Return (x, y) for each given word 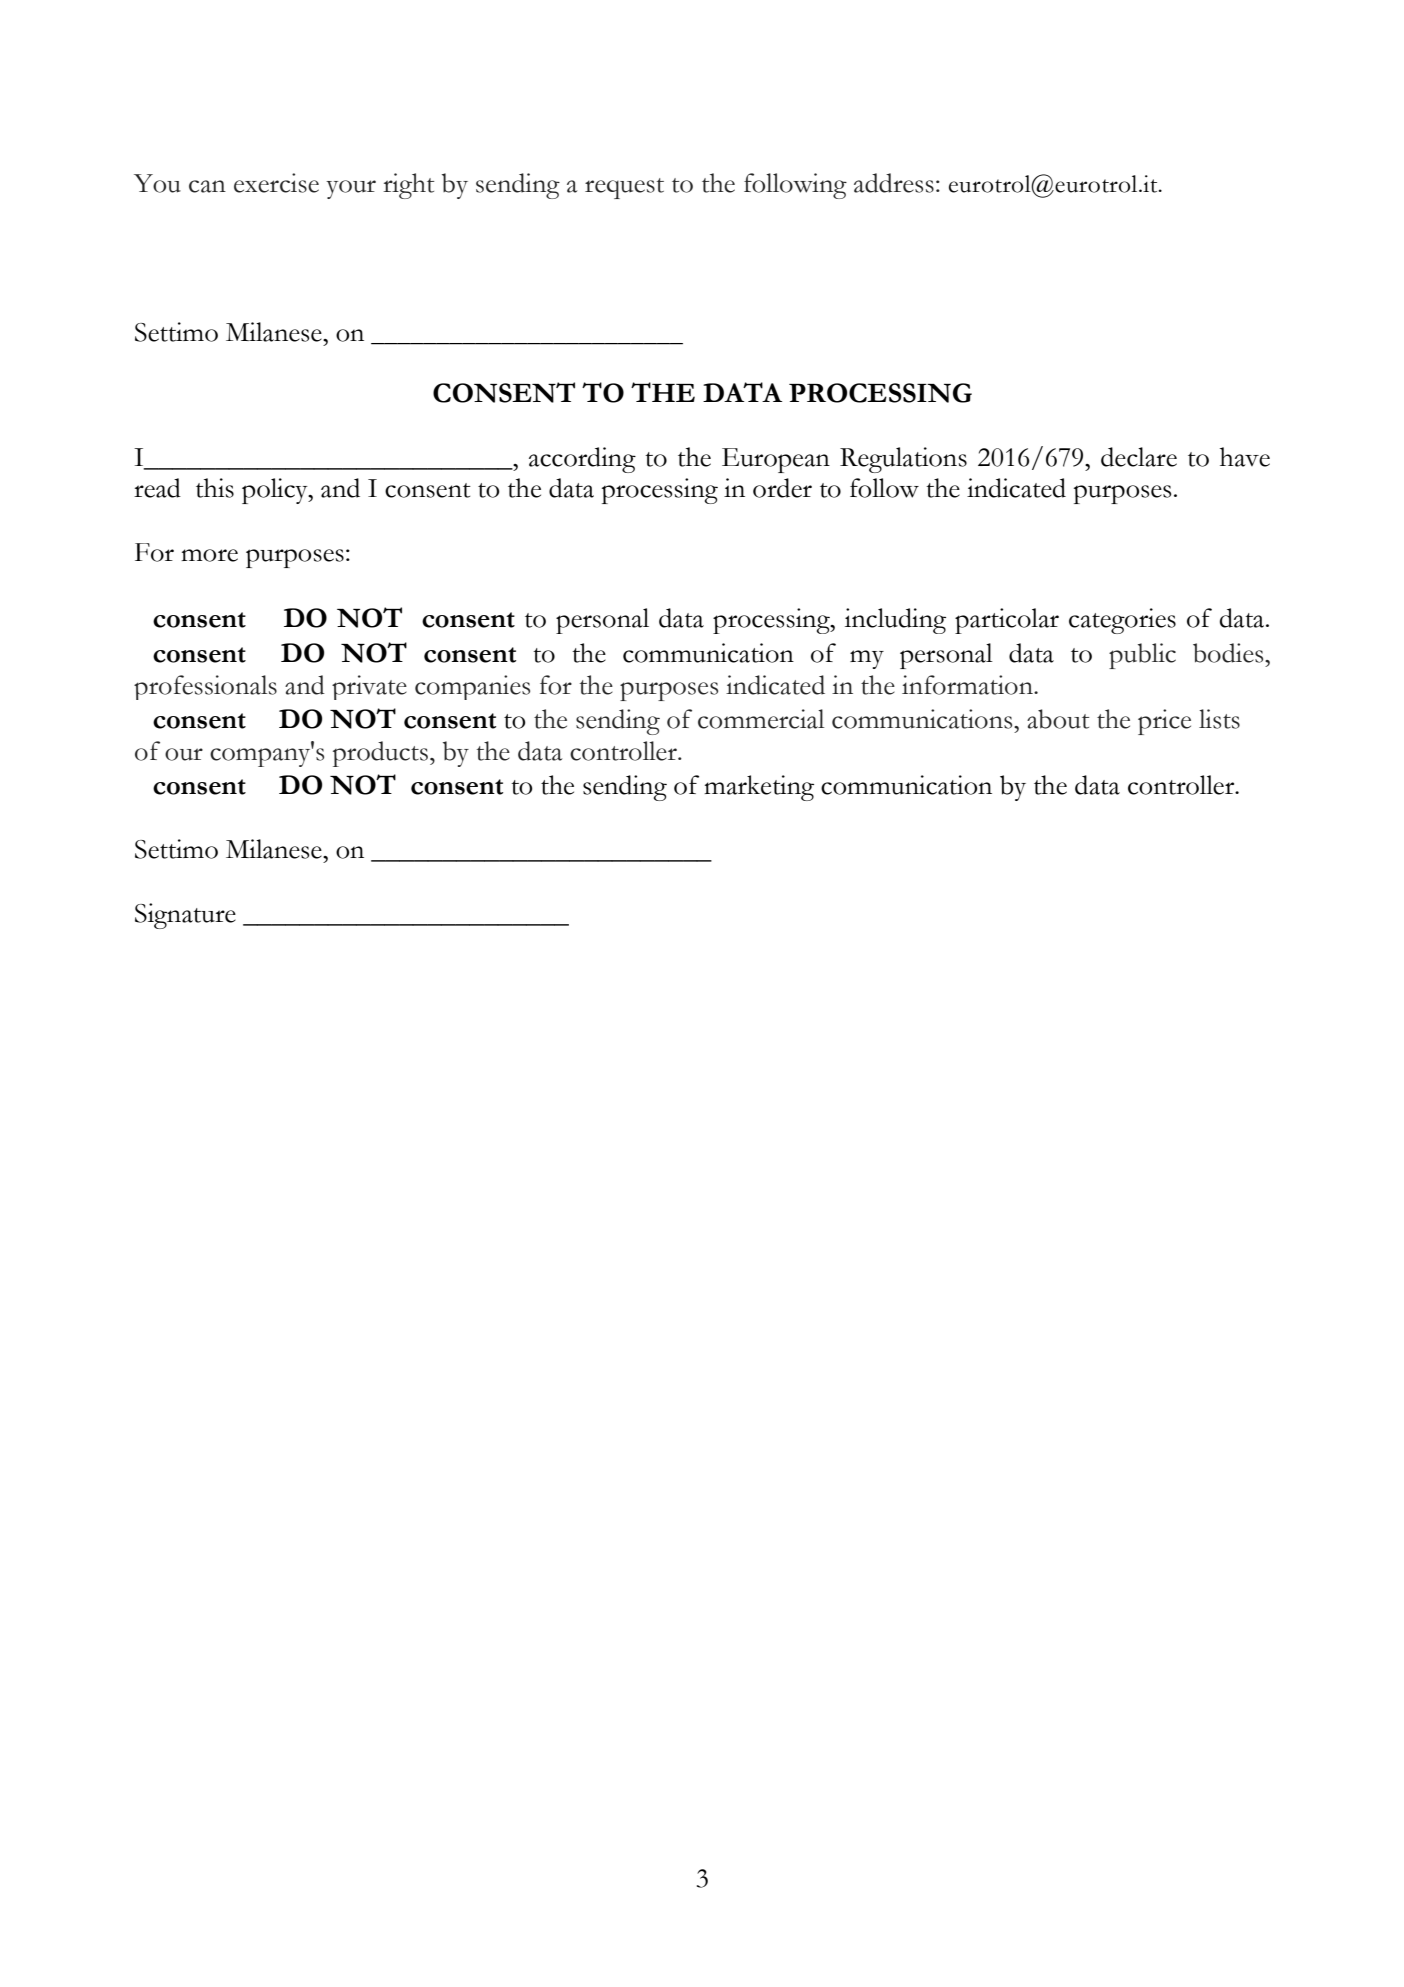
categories (1122, 621)
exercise (276, 183)
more (209, 555)
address (894, 183)
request (624, 188)
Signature (185, 916)
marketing (759, 788)
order (782, 488)
